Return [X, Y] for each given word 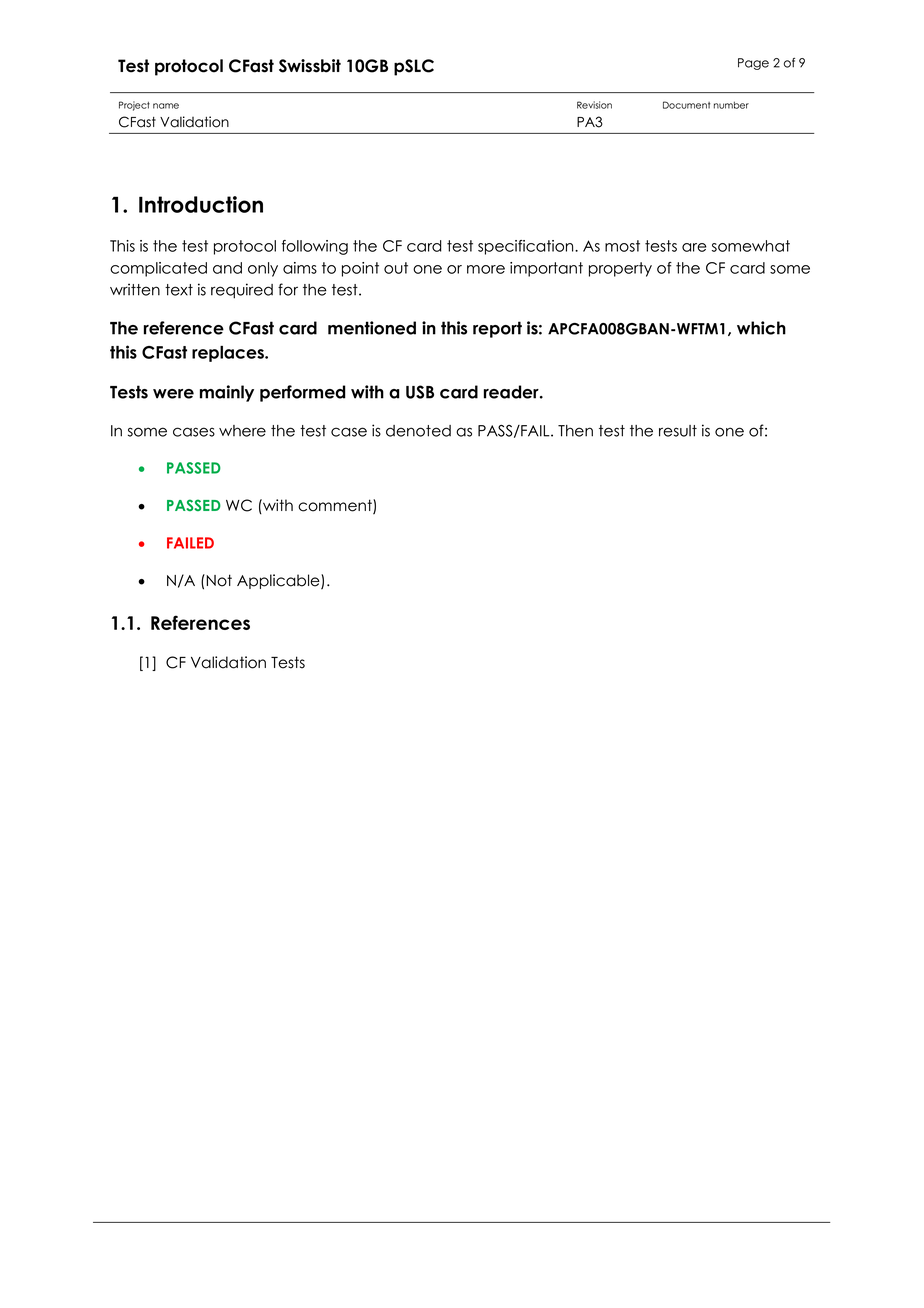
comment [336, 506]
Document [686, 105]
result [678, 431]
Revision [594, 105]
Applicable [279, 582]
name [166, 106]
